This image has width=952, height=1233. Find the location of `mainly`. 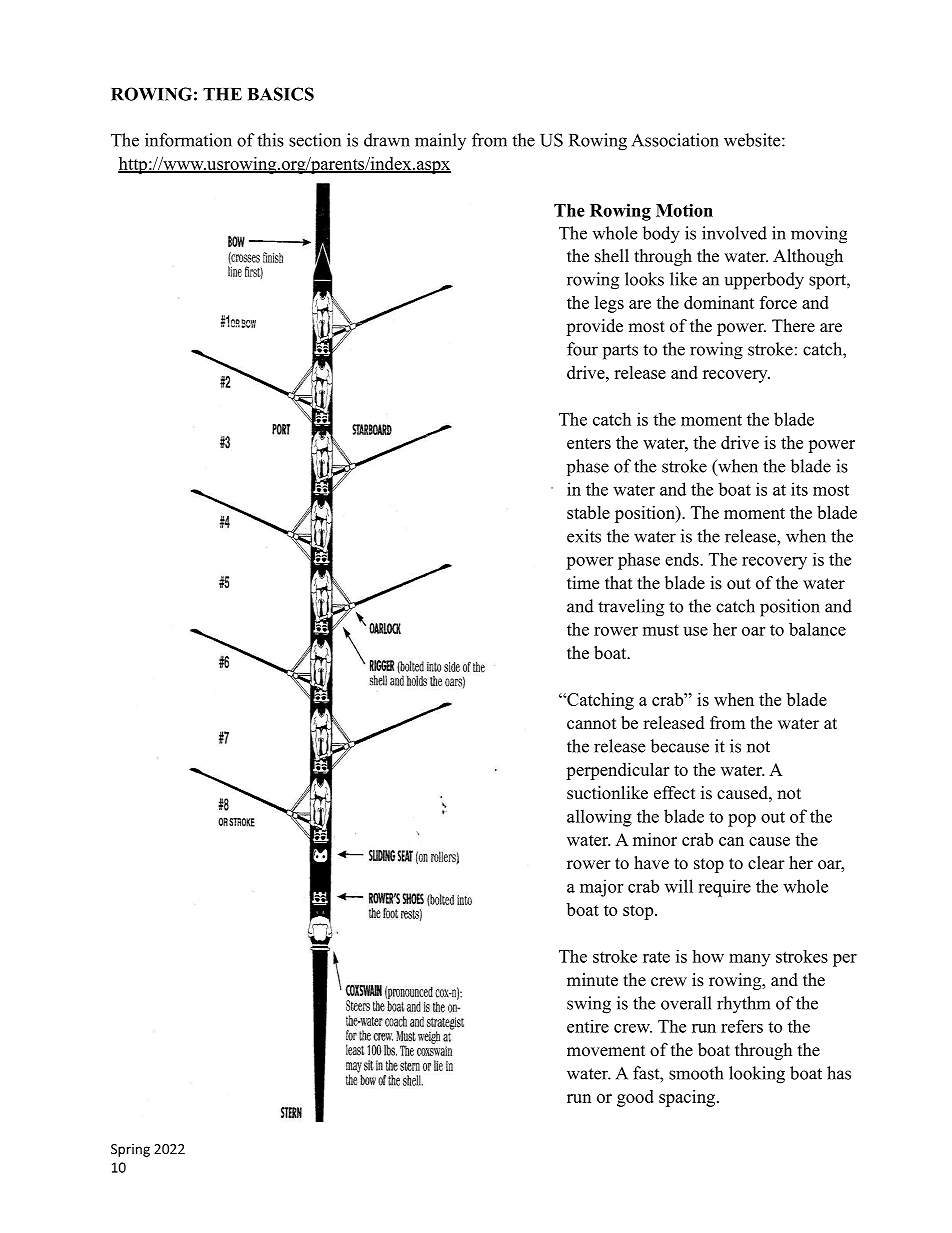

mainly is located at coordinates (440, 141).
